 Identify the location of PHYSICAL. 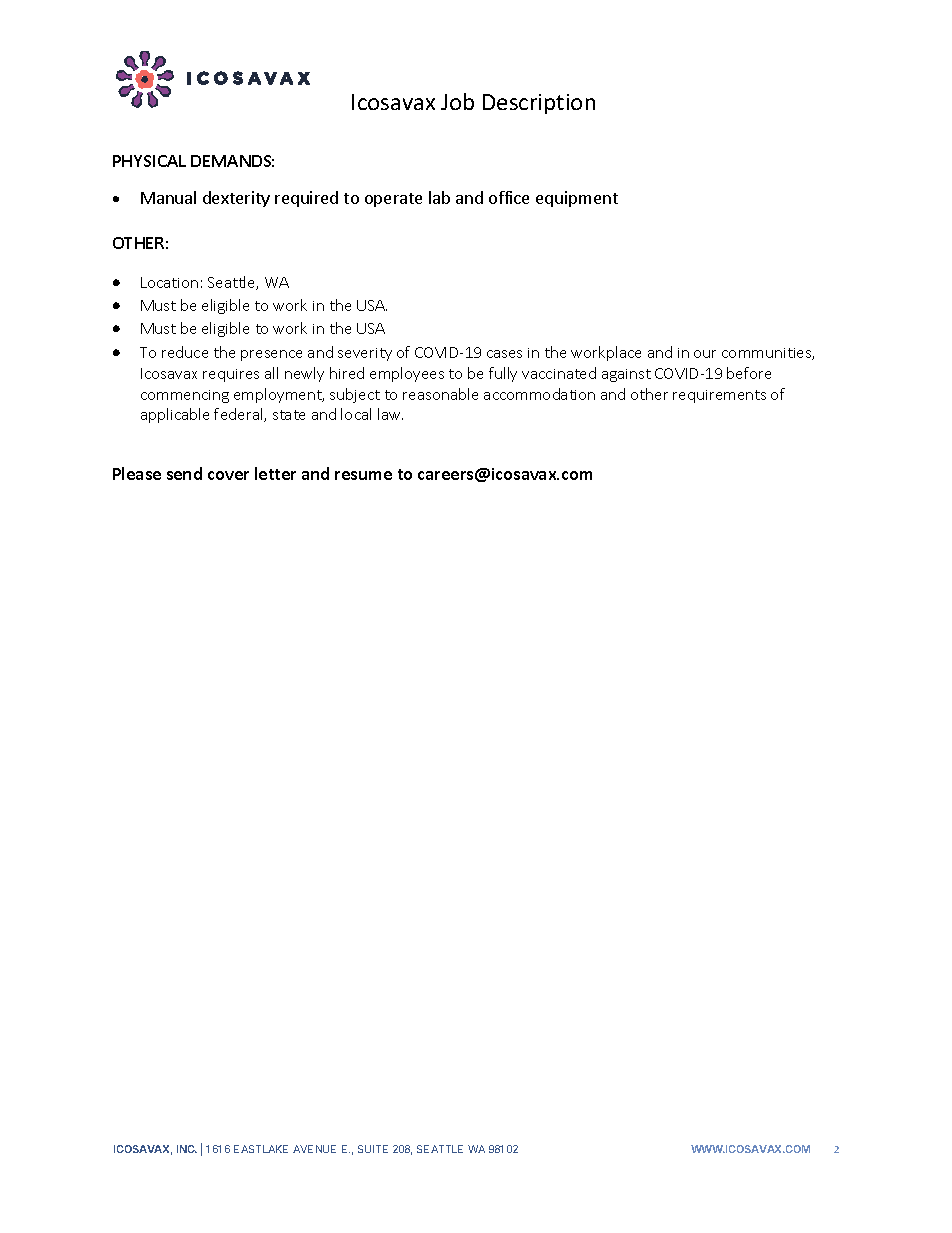
(149, 161).
